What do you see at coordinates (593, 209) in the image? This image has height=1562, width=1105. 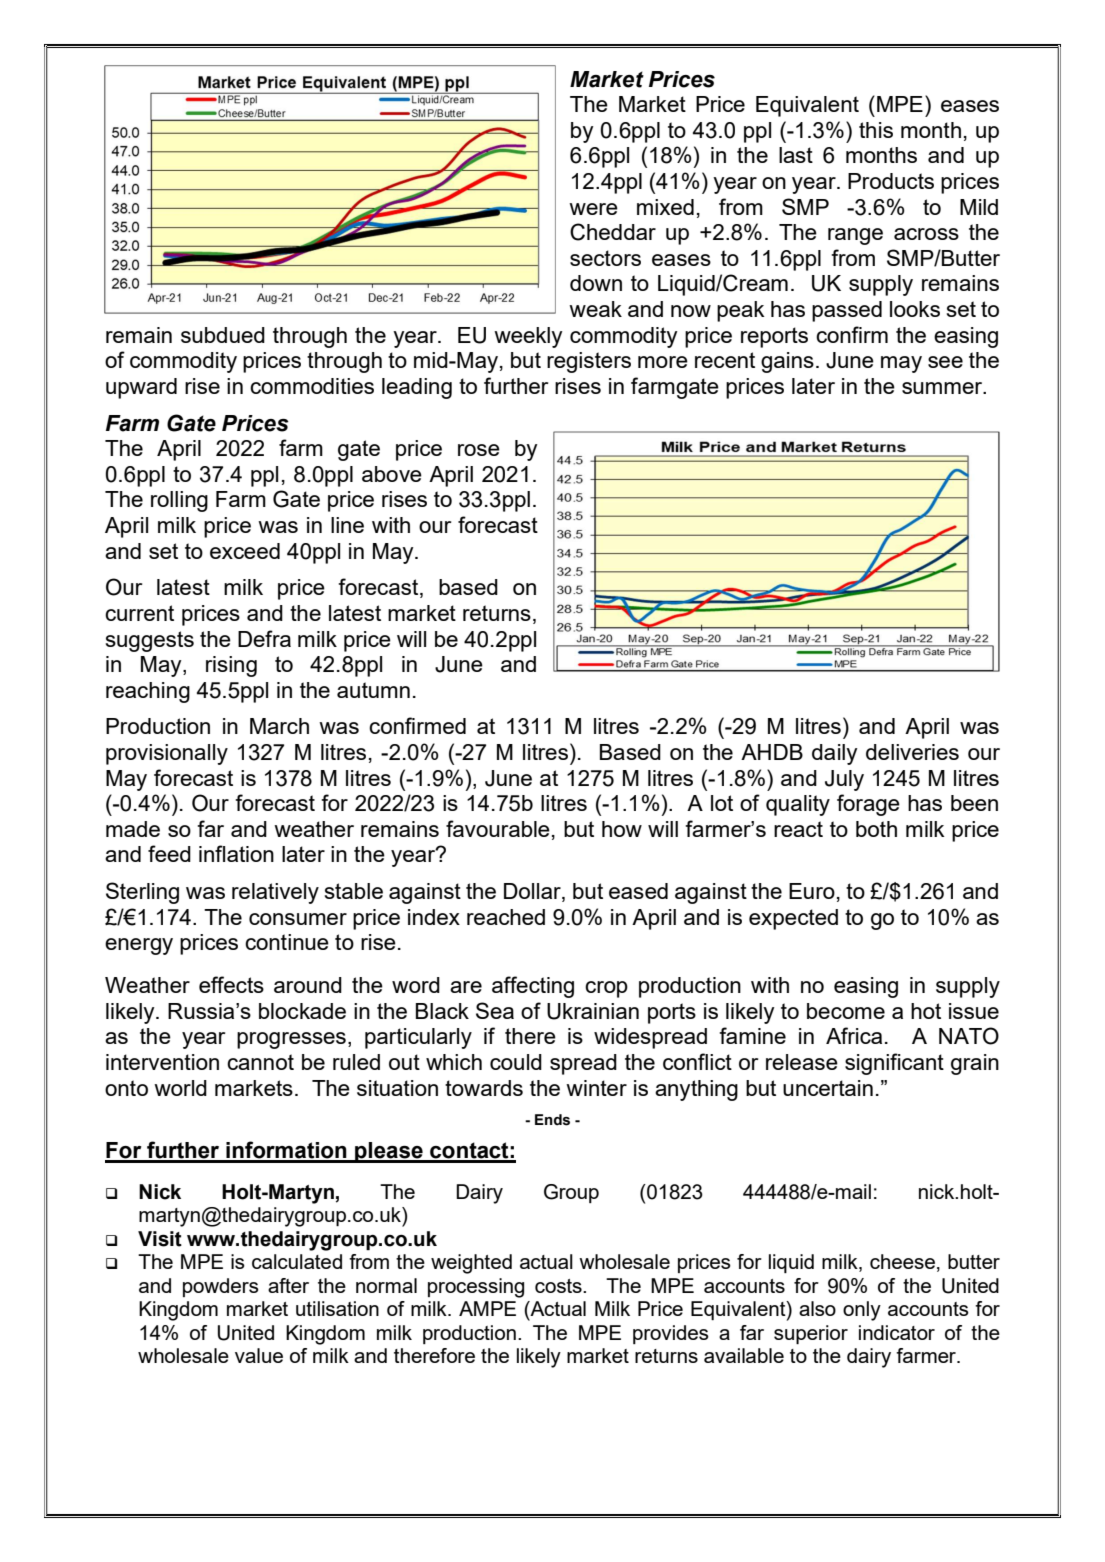 I see `were` at bounding box center [593, 209].
